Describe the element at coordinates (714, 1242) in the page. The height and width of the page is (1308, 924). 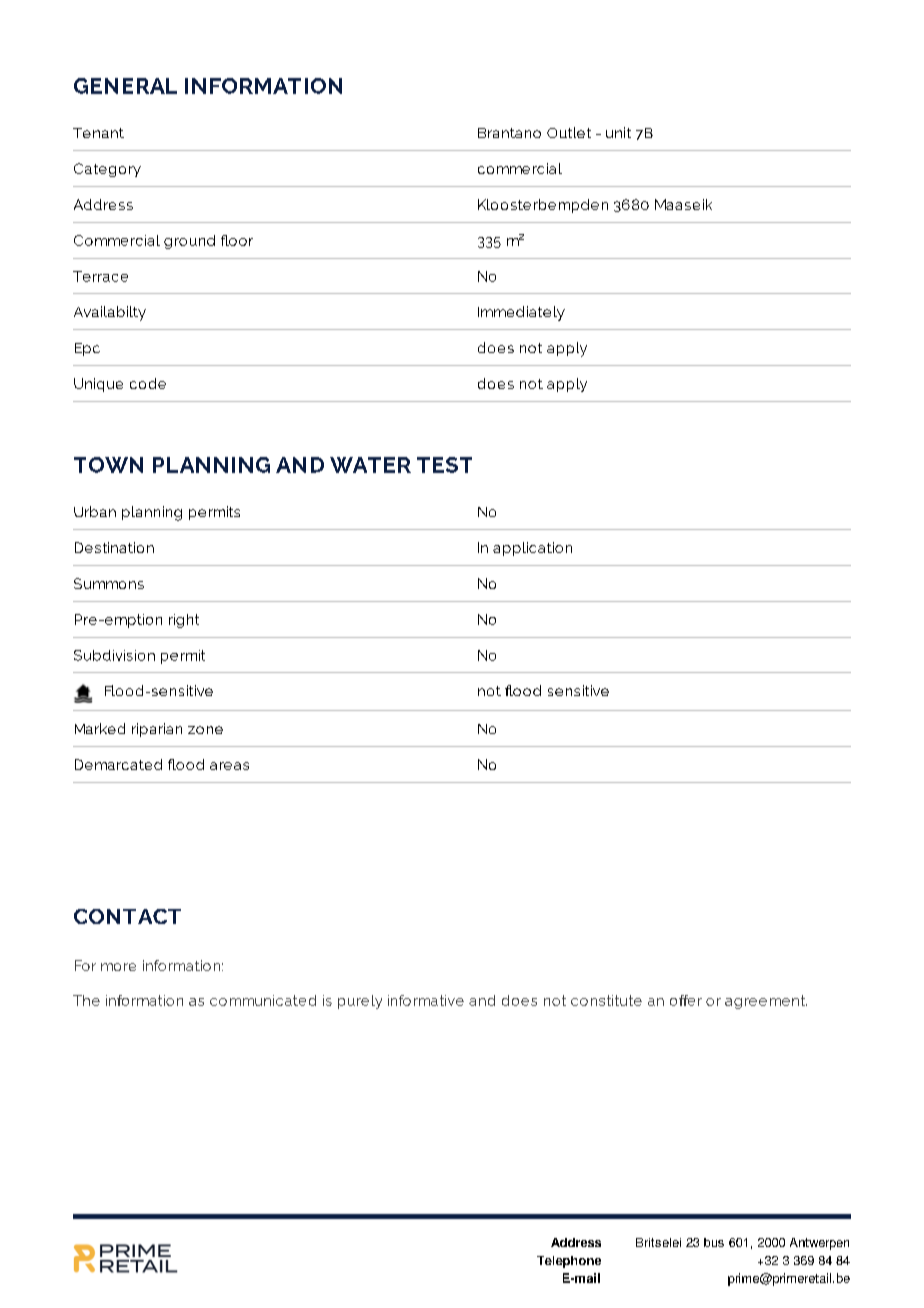
I see `bus` at that location.
